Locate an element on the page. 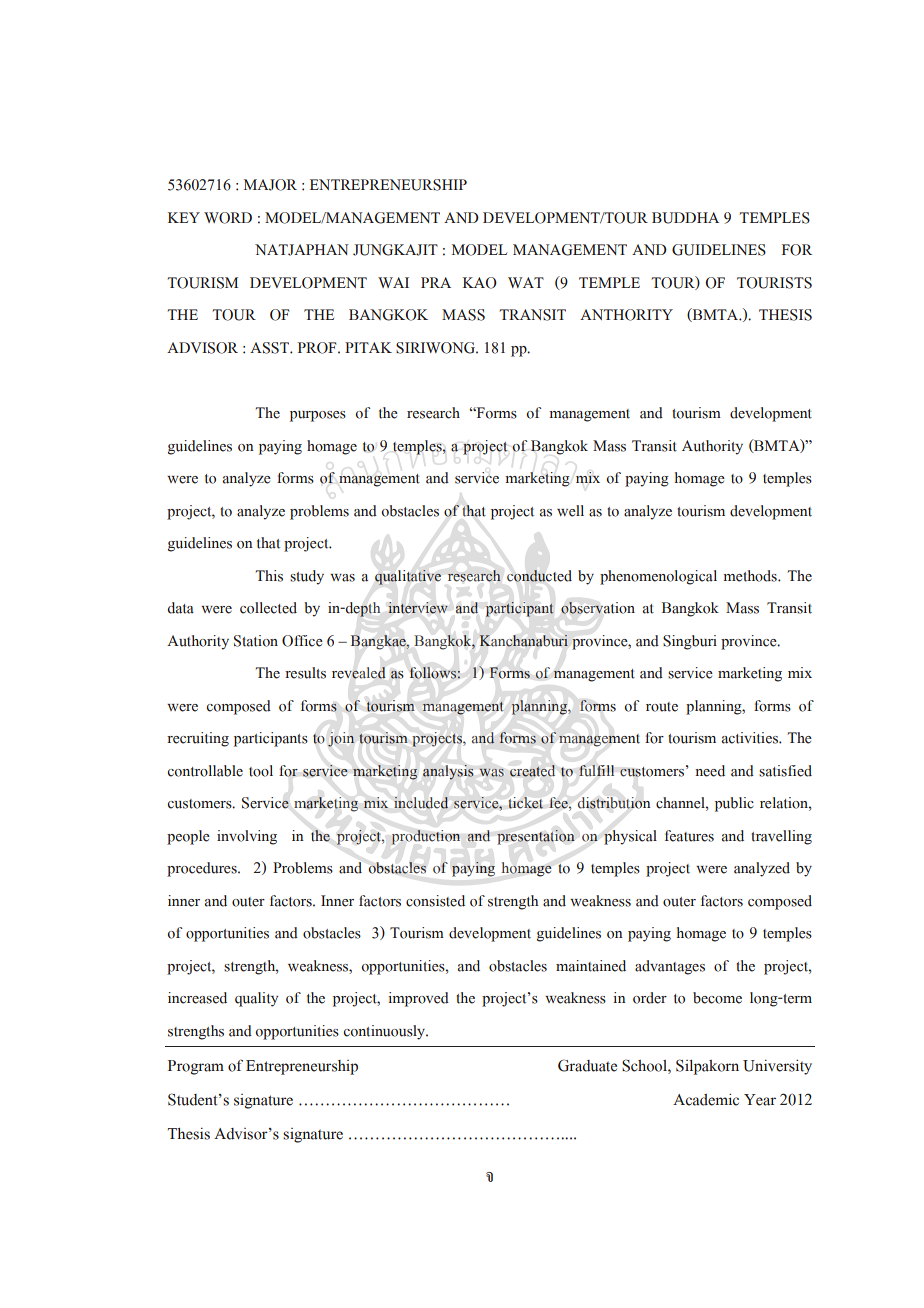 This image has width=924, height=1308. methods is located at coordinates (751, 576).
